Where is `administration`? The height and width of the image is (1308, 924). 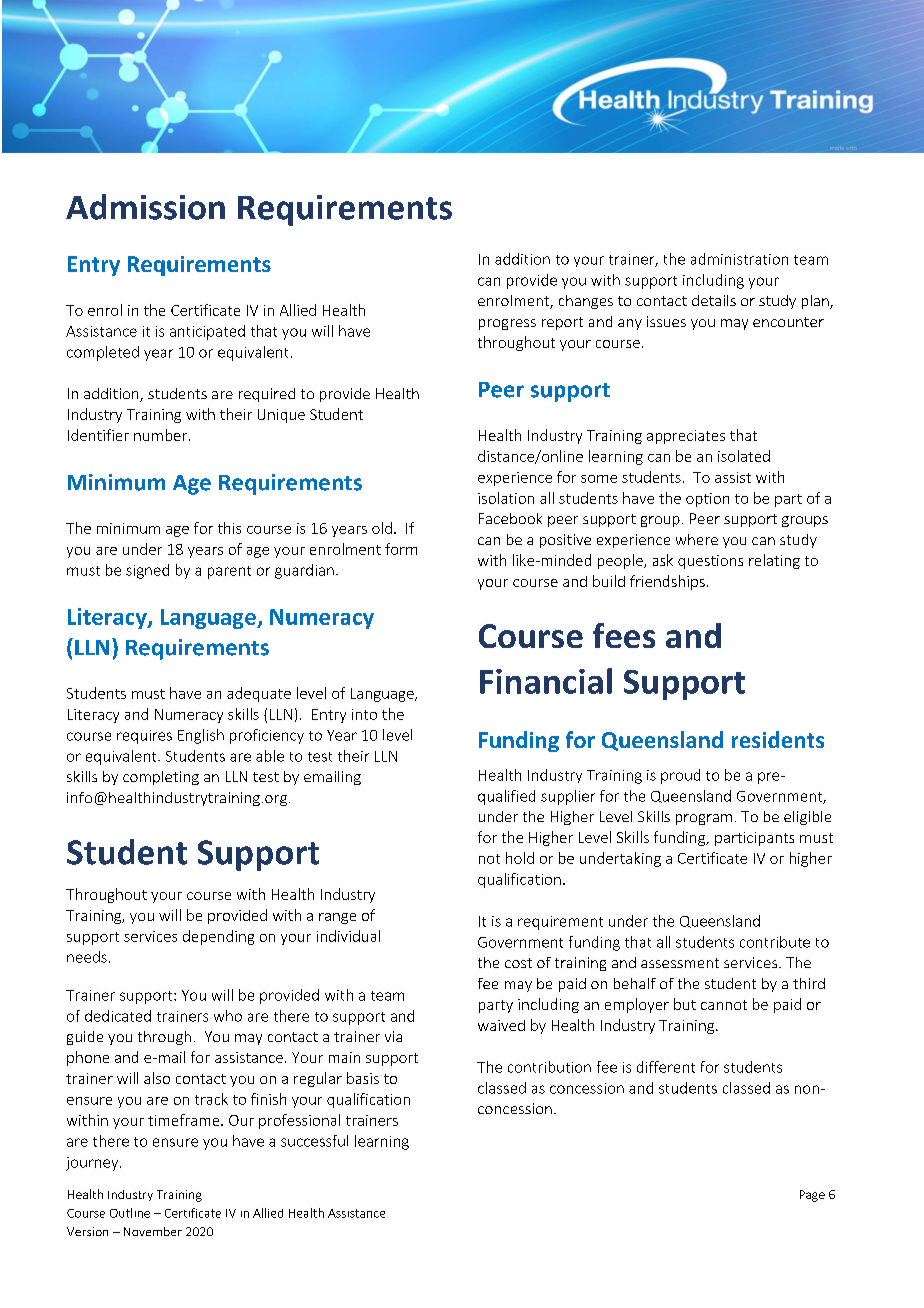 administration is located at coordinates (739, 259).
